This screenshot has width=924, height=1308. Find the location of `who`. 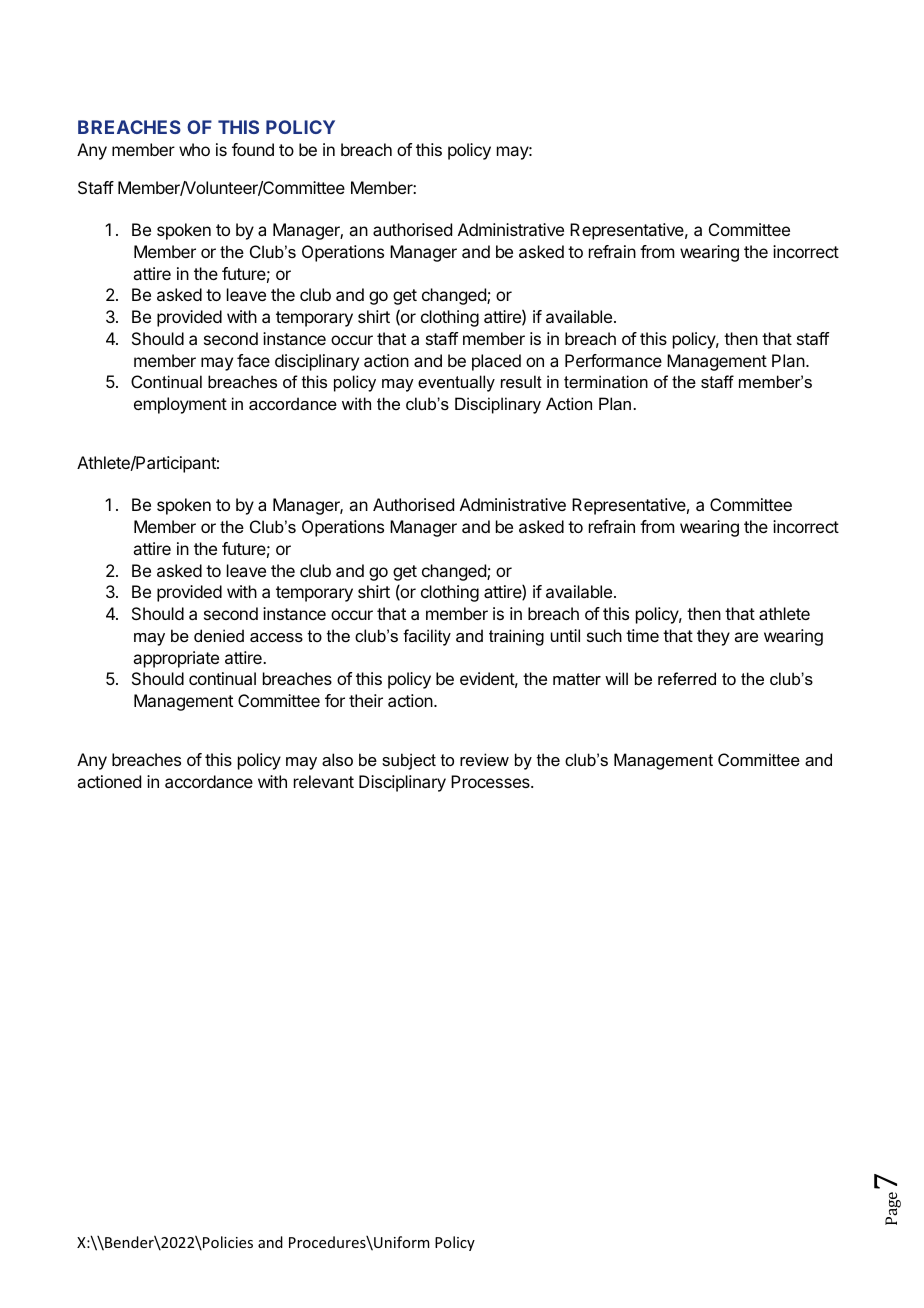

who is located at coordinates (194, 149).
